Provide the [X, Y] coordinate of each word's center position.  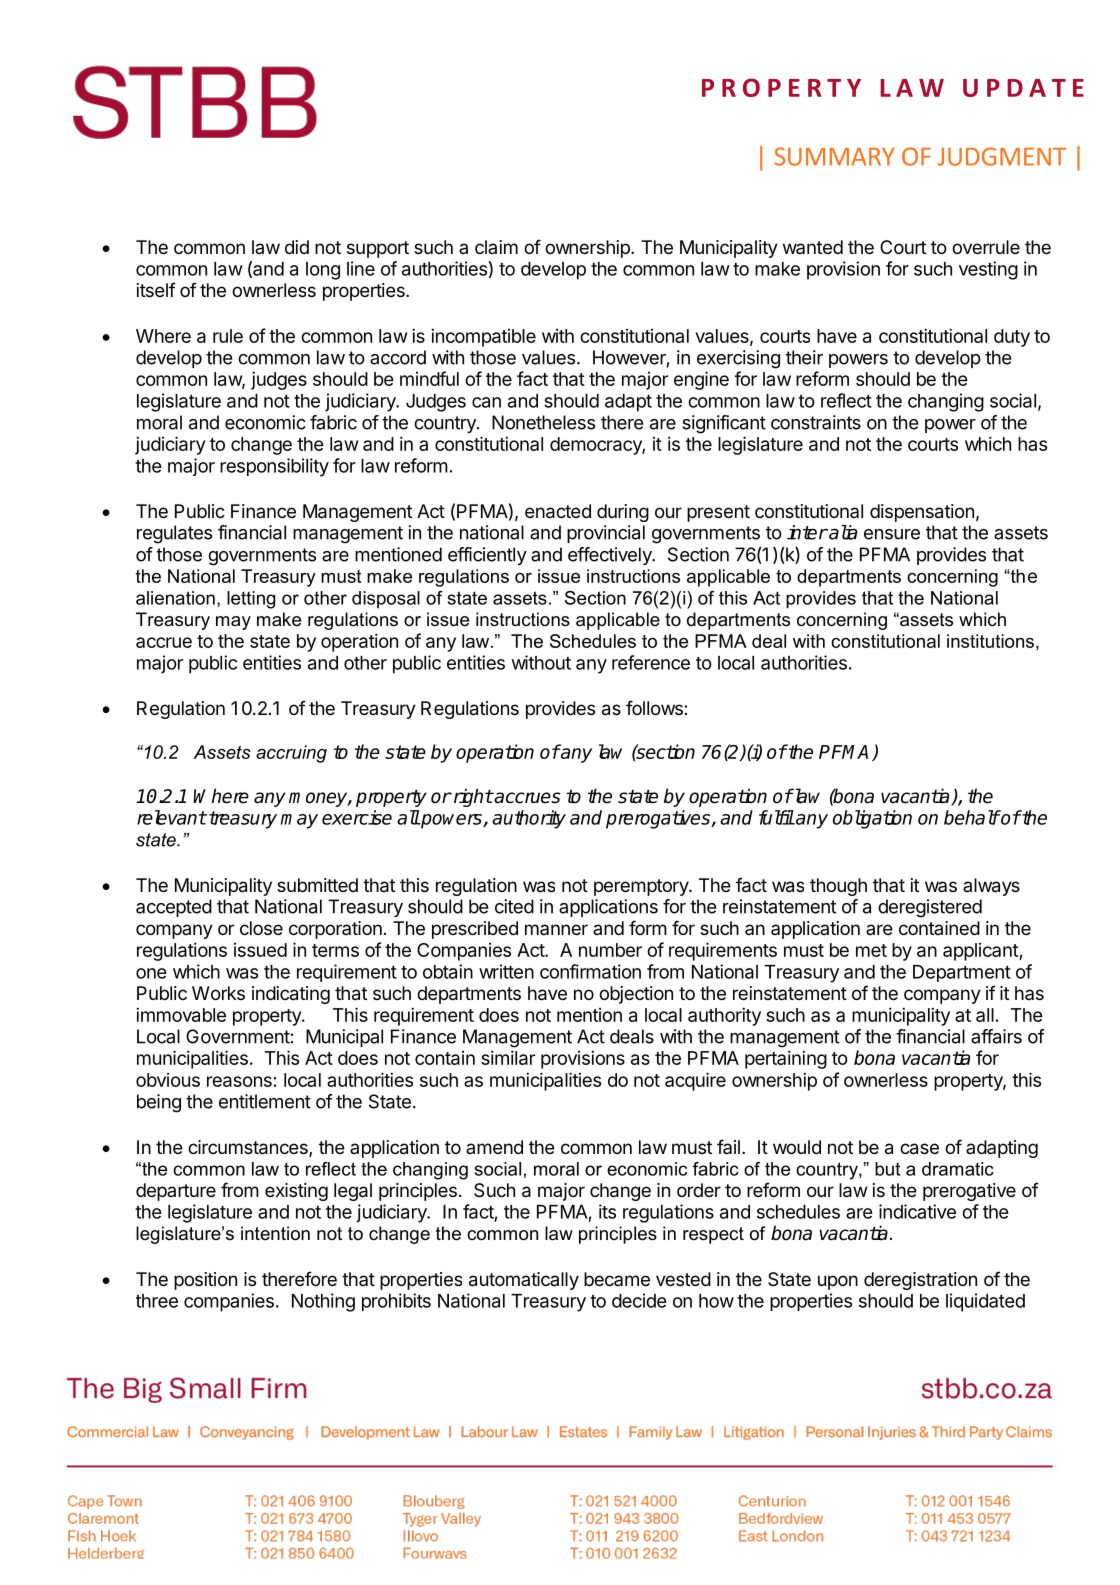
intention [275, 1233]
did [297, 247]
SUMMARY [834, 156]
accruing [291, 754]
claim [496, 247]
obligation [872, 819]
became [617, 1279]
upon [838, 1282]
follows [654, 707]
